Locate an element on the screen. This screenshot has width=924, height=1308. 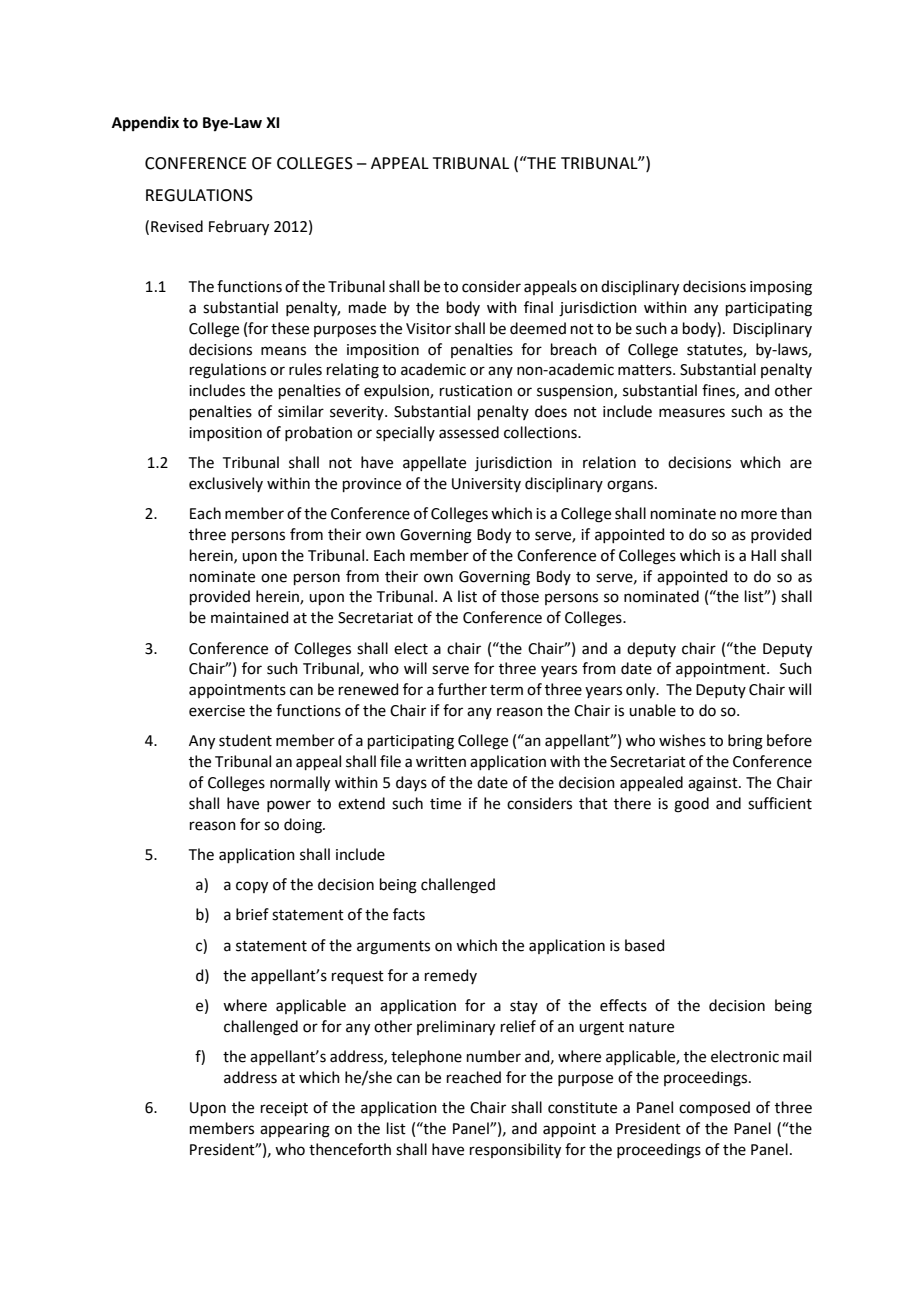
Appendix is located at coordinates (145, 123).
